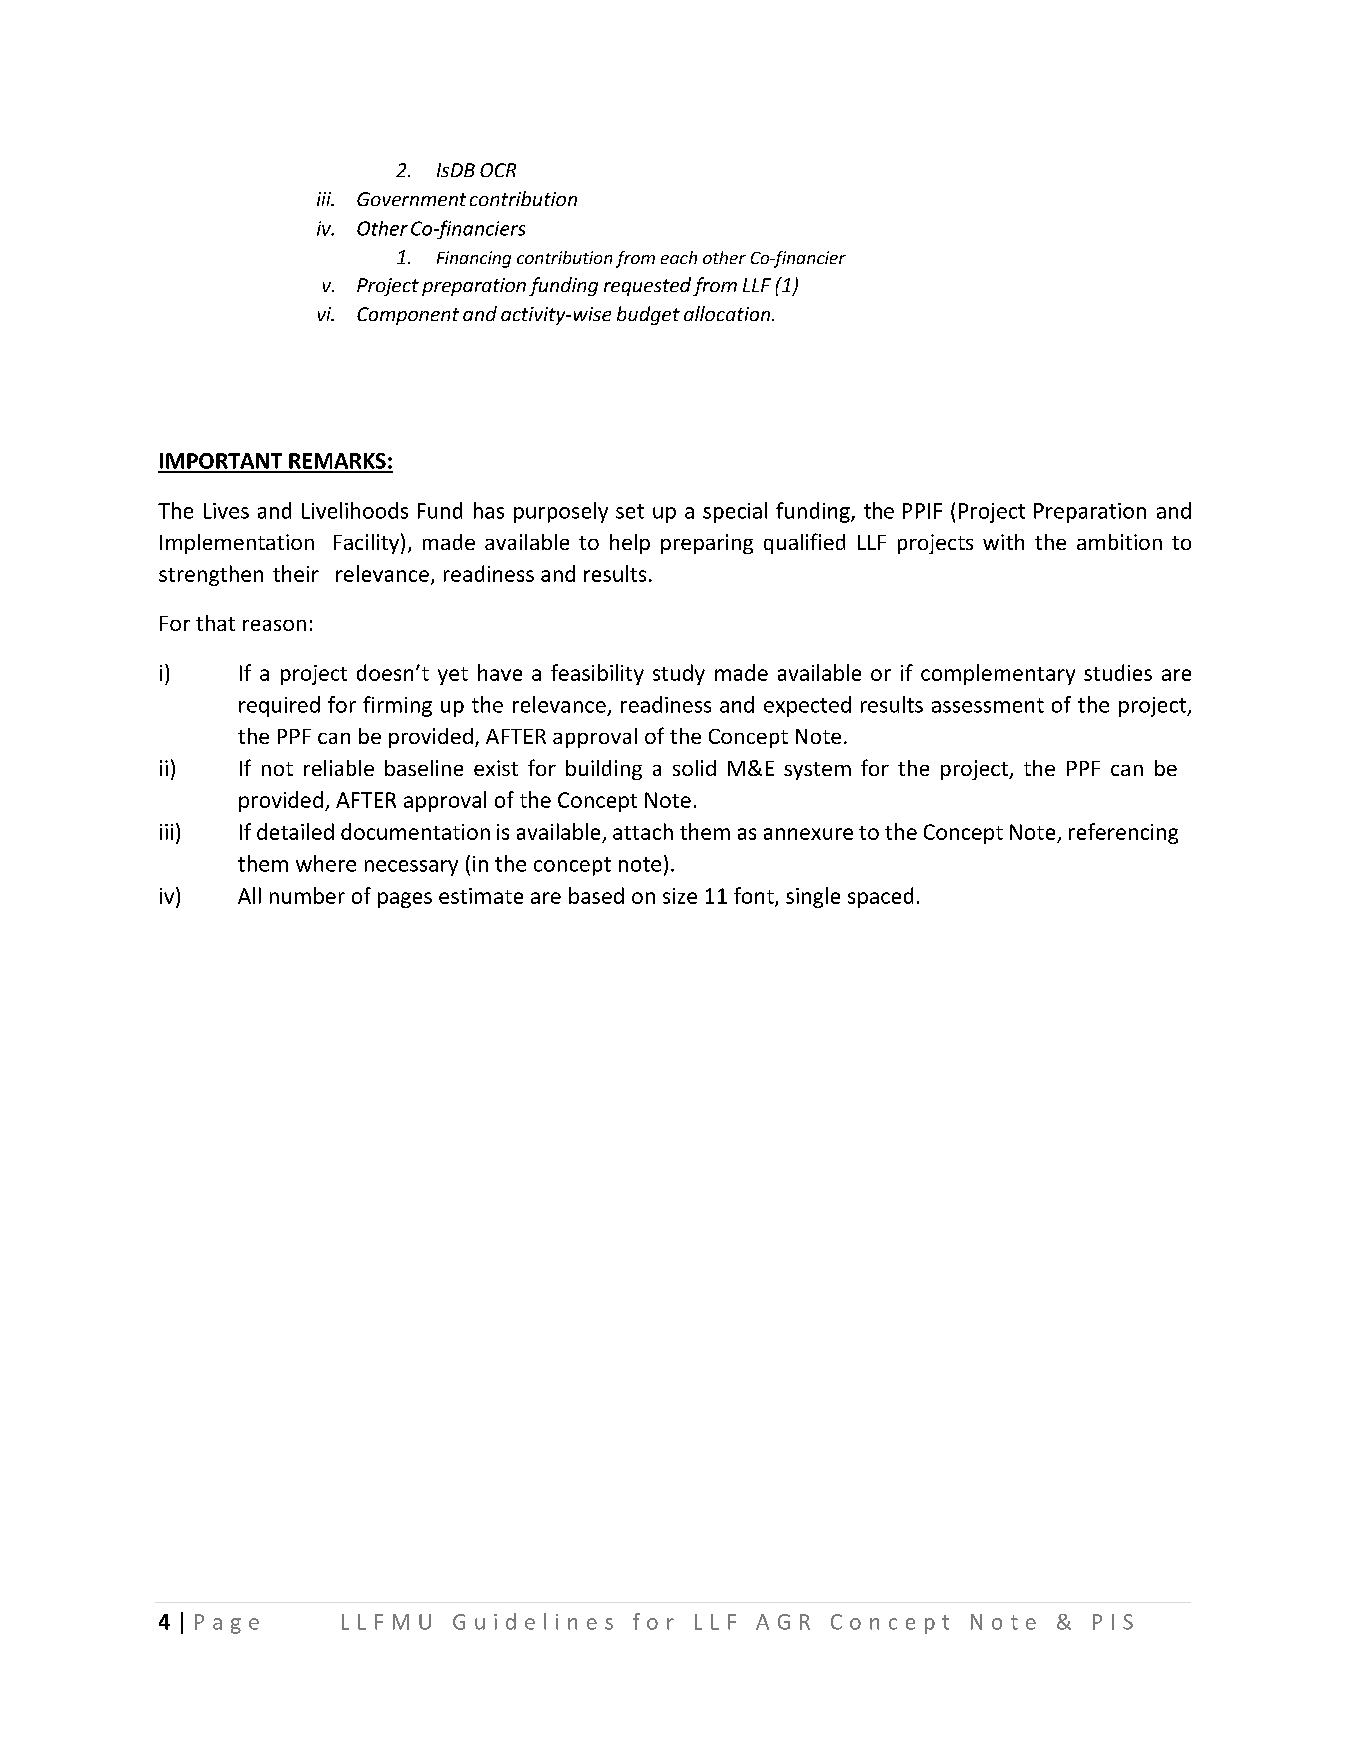 Image resolution: width=1346 pixels, height=1742 pixels. I want to click on assessment, so click(988, 705).
